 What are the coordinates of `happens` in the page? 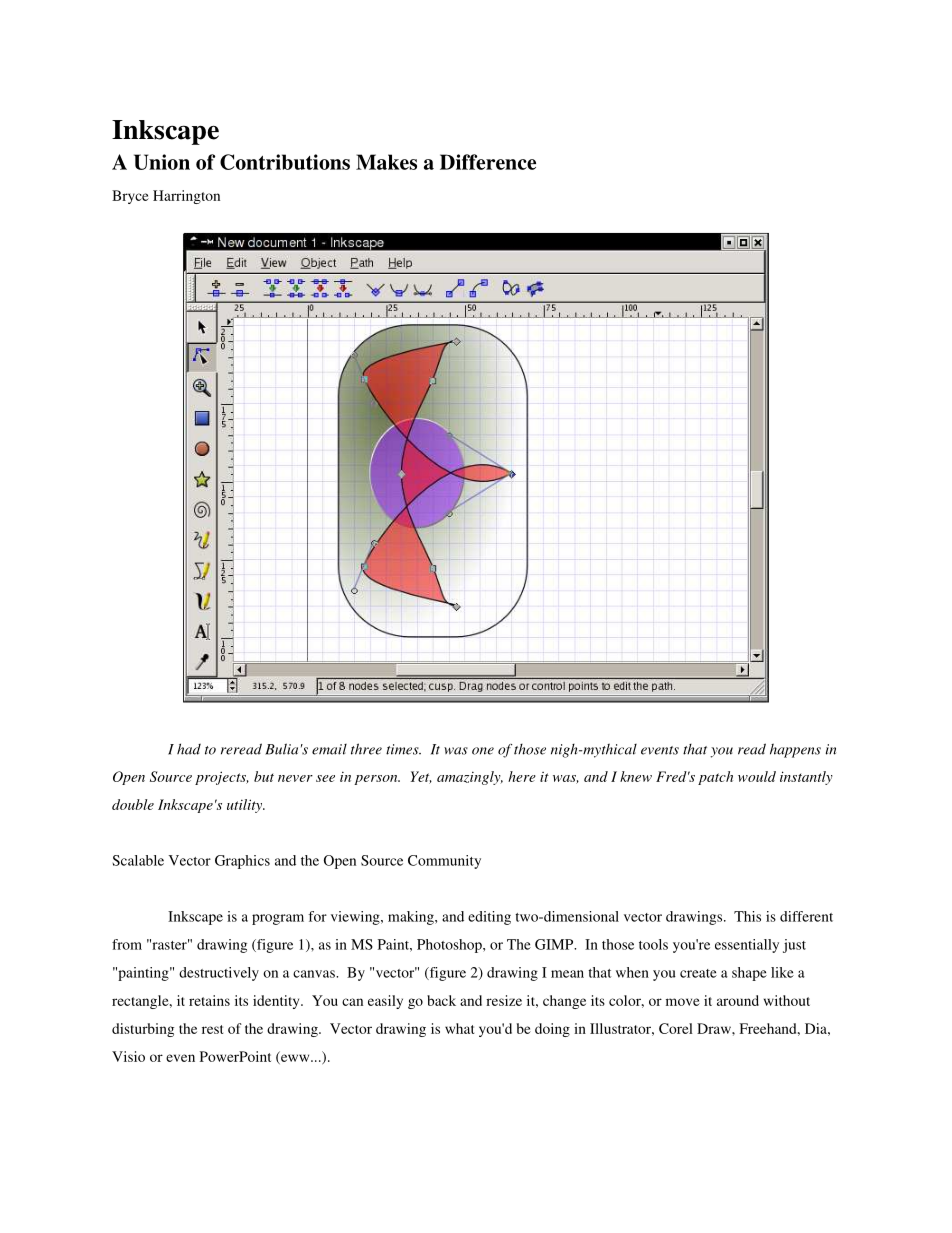 It's located at (795, 750).
